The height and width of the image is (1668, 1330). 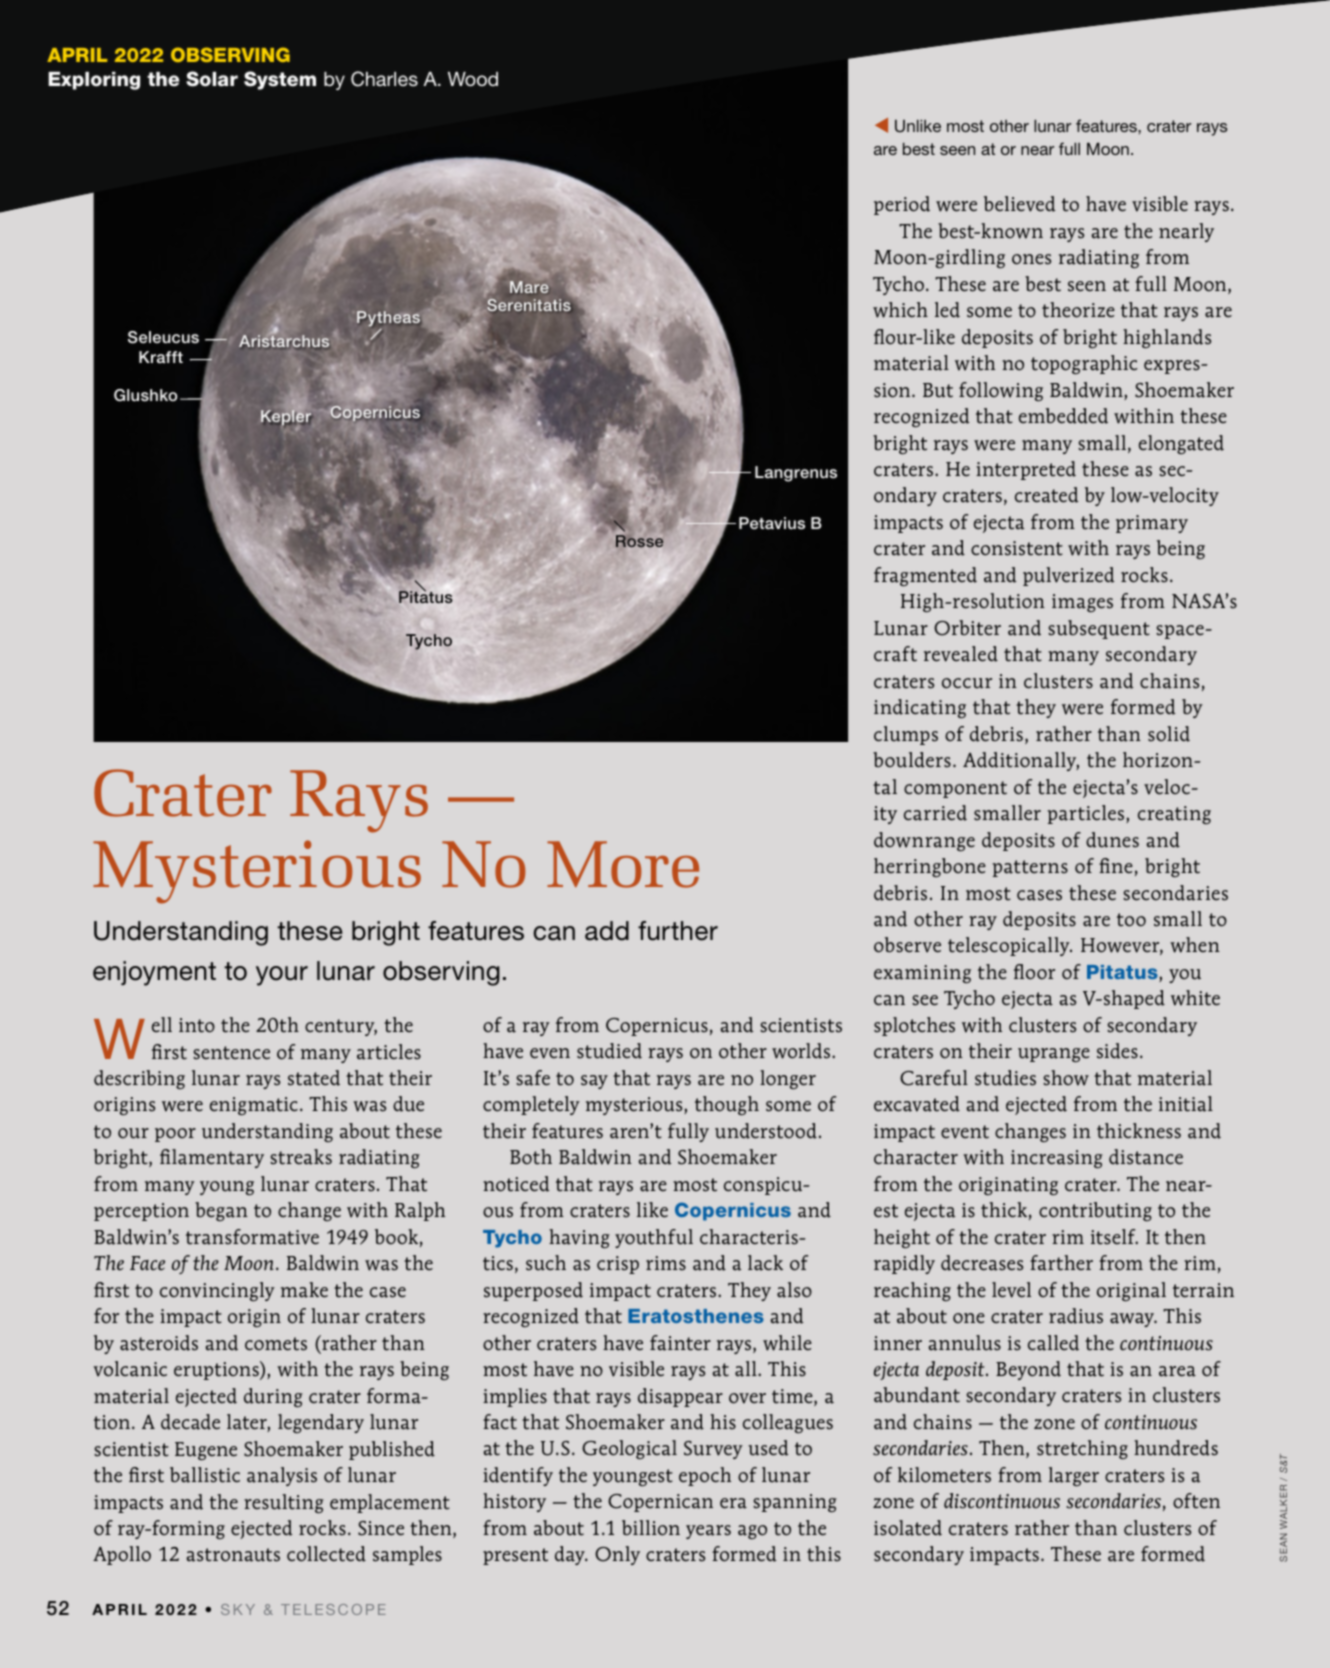 What do you see at coordinates (286, 416) in the image?
I see `Kepler` at bounding box center [286, 416].
